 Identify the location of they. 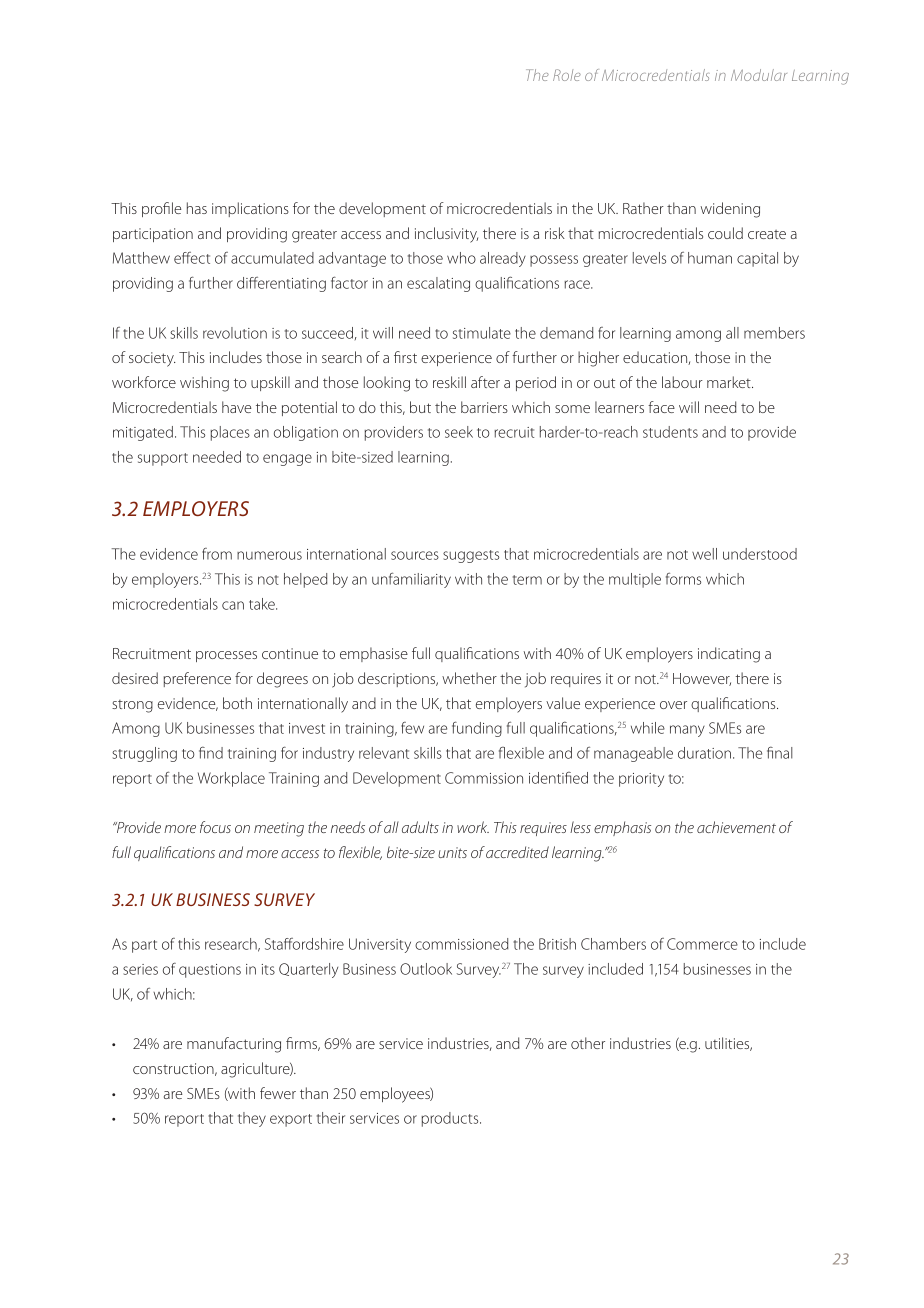
(252, 1119).
